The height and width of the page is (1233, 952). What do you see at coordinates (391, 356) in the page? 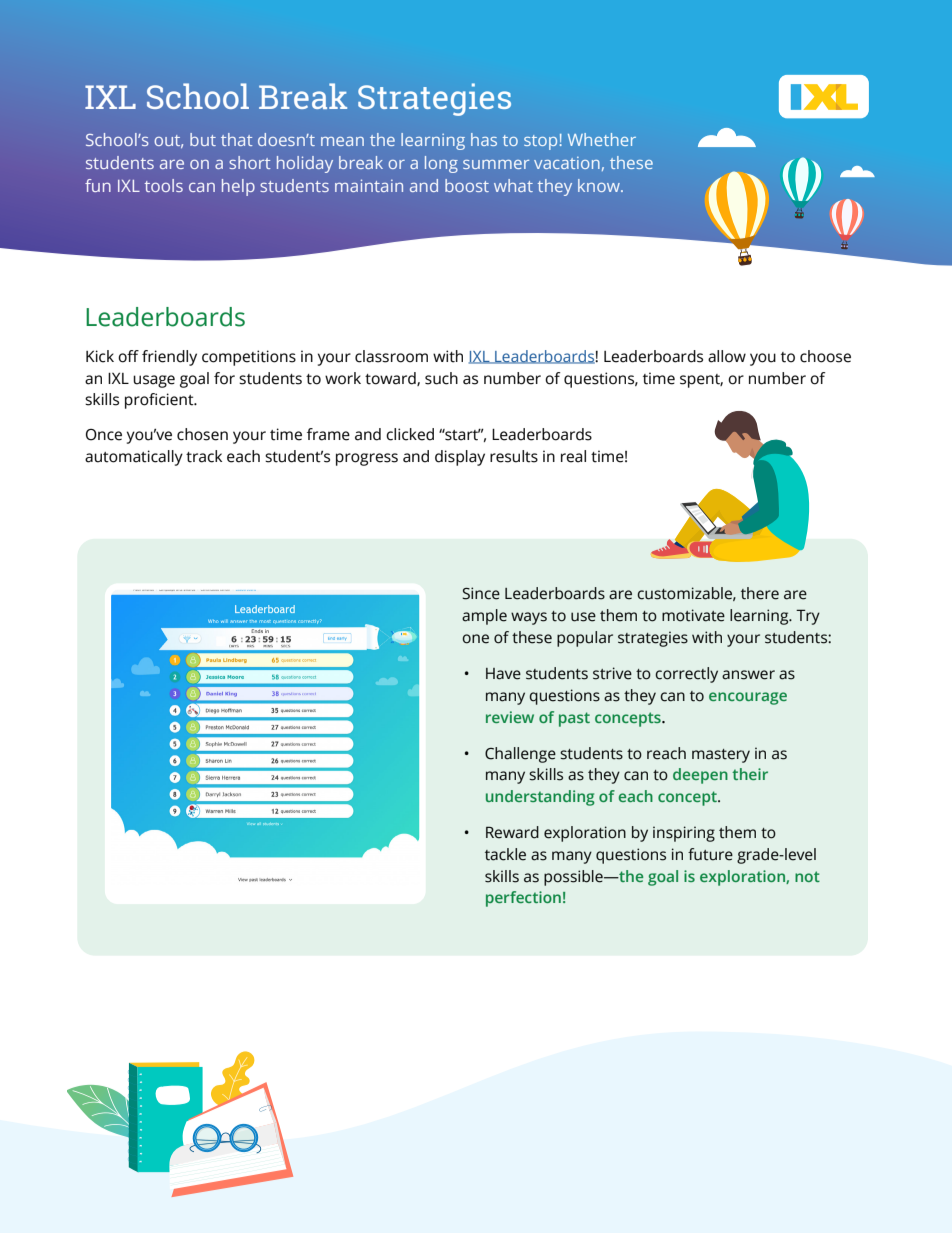
I see `classroom` at bounding box center [391, 356].
